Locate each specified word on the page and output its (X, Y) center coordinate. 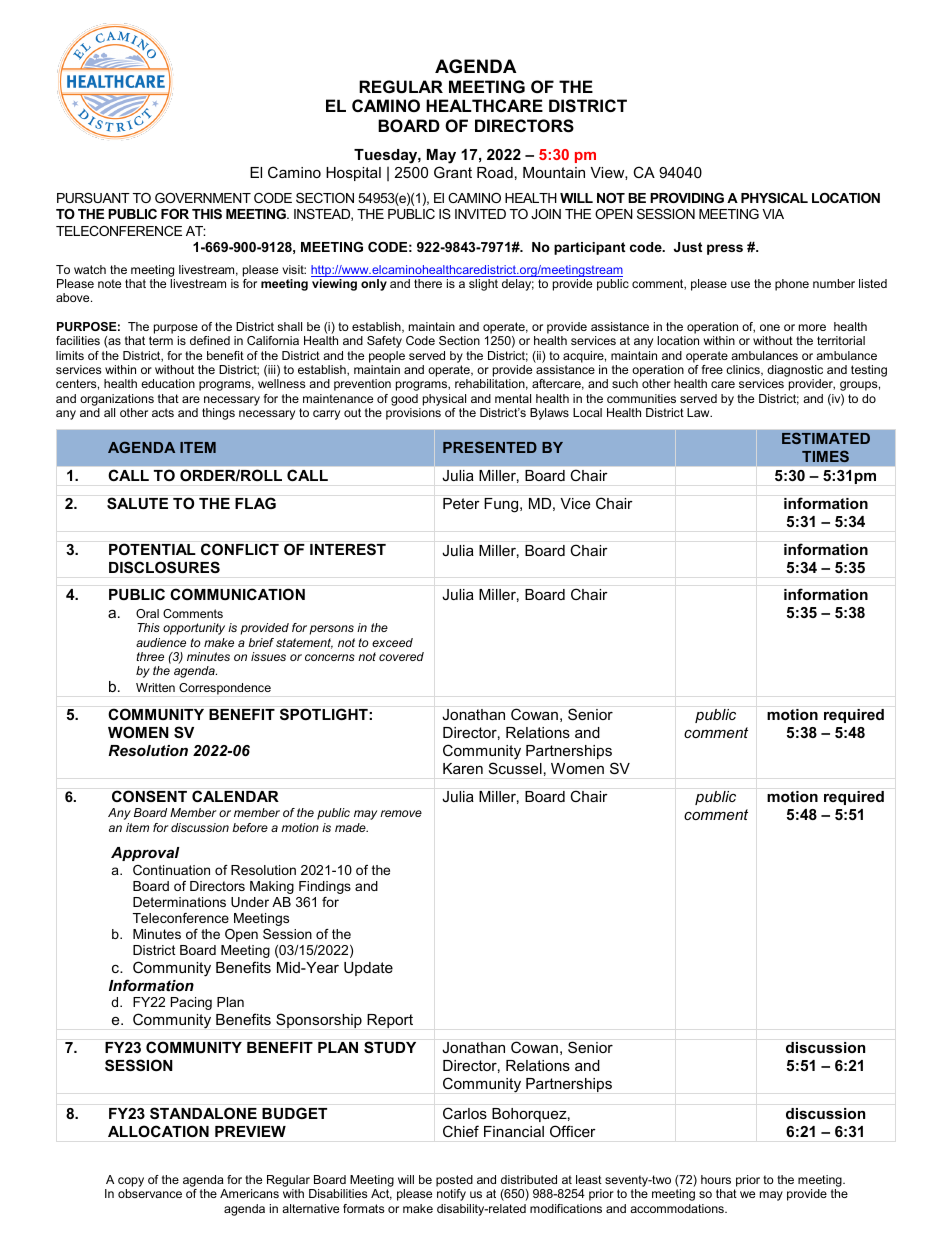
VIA (773, 214)
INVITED (480, 214)
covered (401, 656)
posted (454, 1182)
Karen (463, 768)
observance (150, 1193)
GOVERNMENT (203, 198)
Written (155, 687)
